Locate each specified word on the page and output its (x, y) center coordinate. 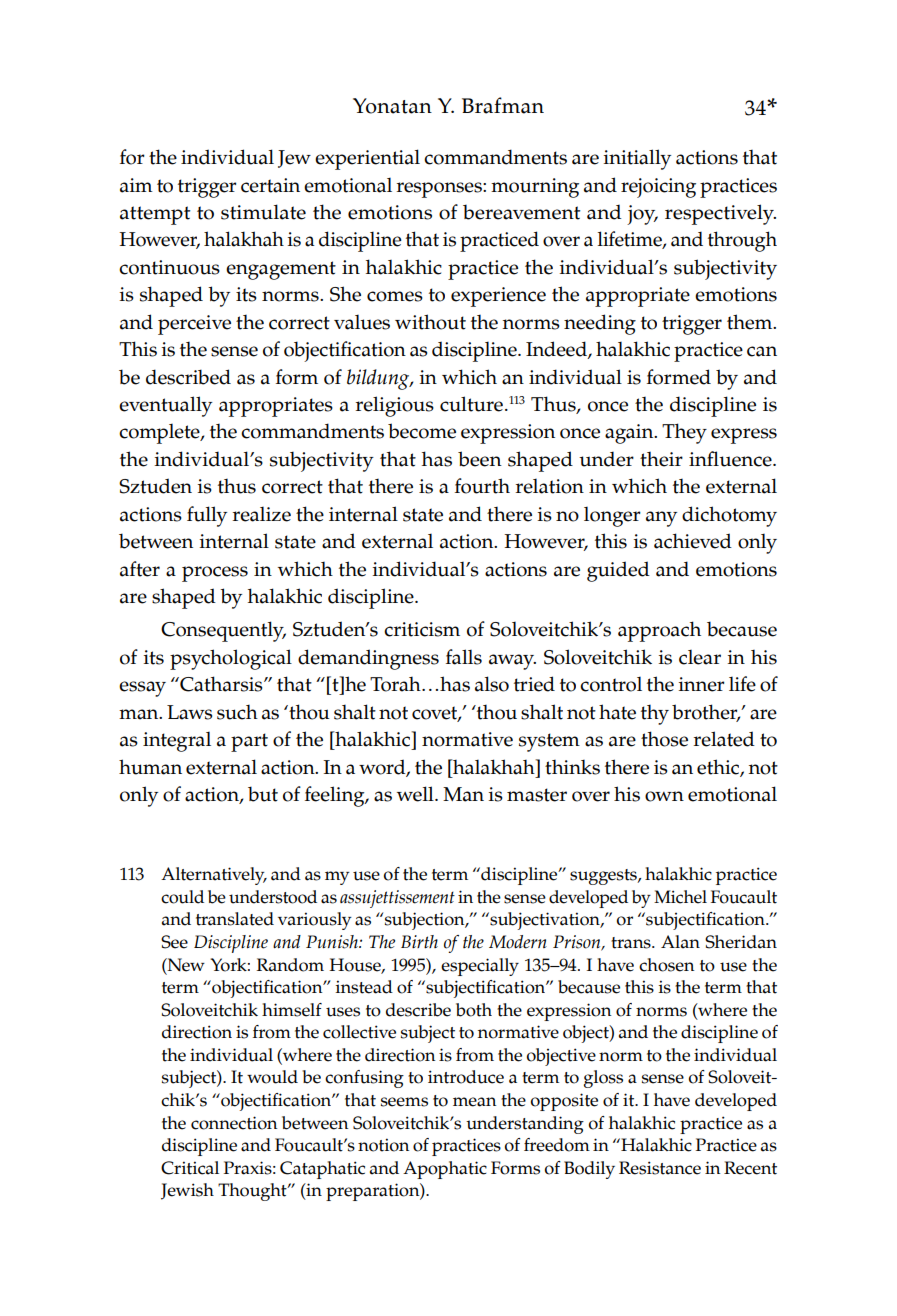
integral (177, 742)
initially (637, 159)
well (416, 794)
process (215, 574)
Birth (419, 942)
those (664, 739)
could (182, 897)
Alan (680, 942)
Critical (190, 1168)
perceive (194, 325)
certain (270, 185)
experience (498, 297)
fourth (482, 486)
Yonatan (392, 106)
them (751, 322)
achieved (693, 541)
